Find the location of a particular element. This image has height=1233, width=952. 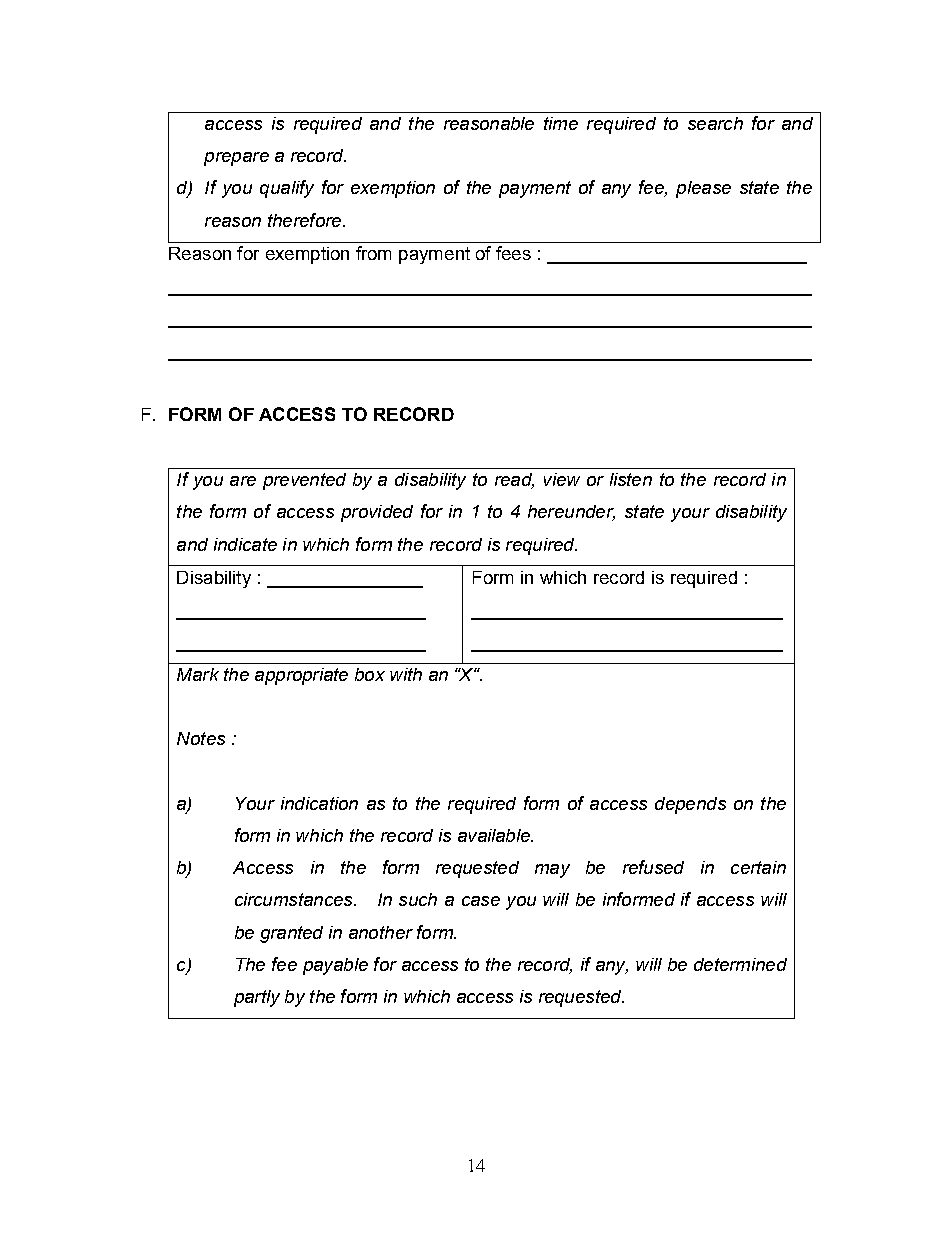

prevented is located at coordinates (304, 481).
